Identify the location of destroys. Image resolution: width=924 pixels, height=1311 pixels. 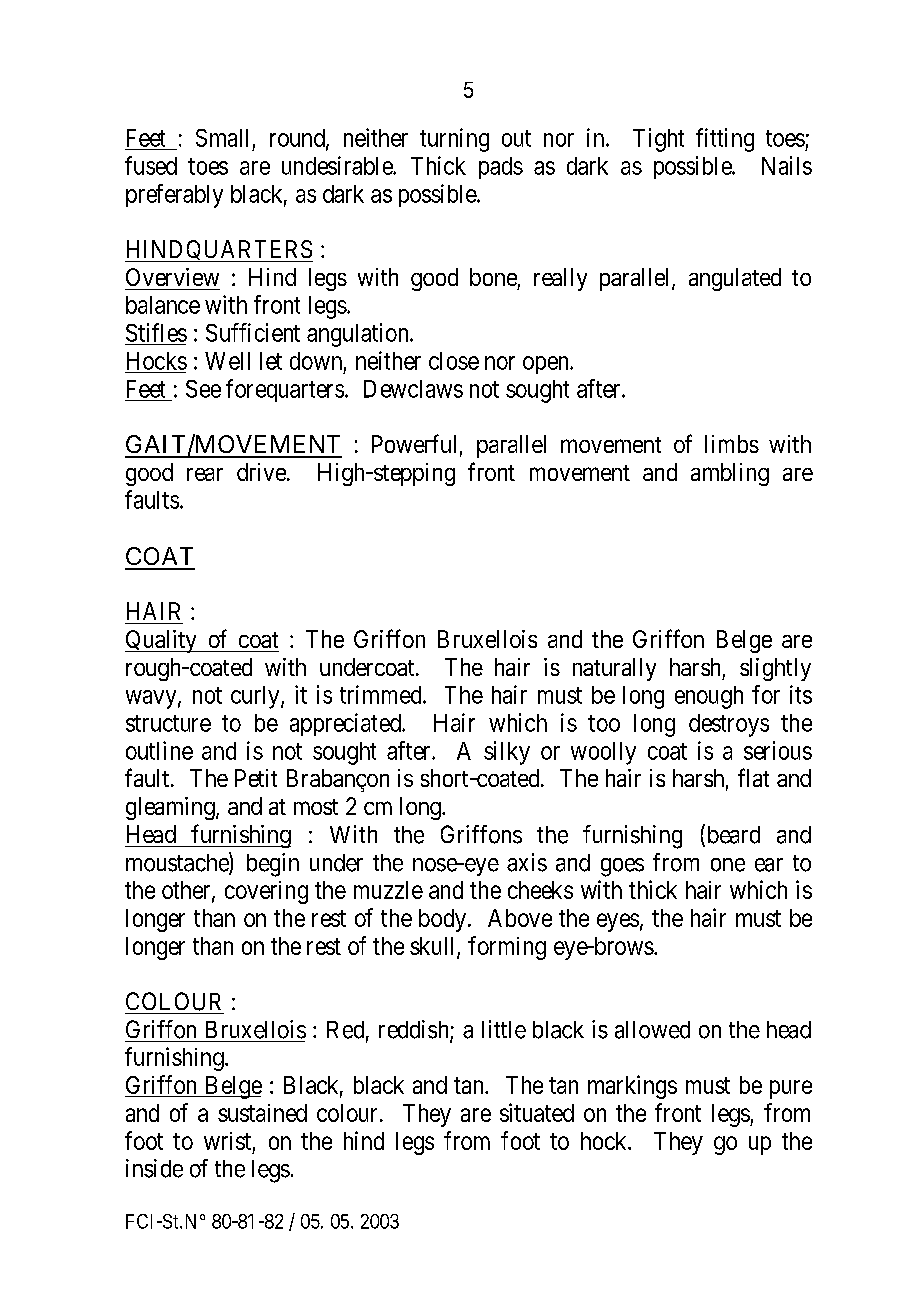
(729, 725).
